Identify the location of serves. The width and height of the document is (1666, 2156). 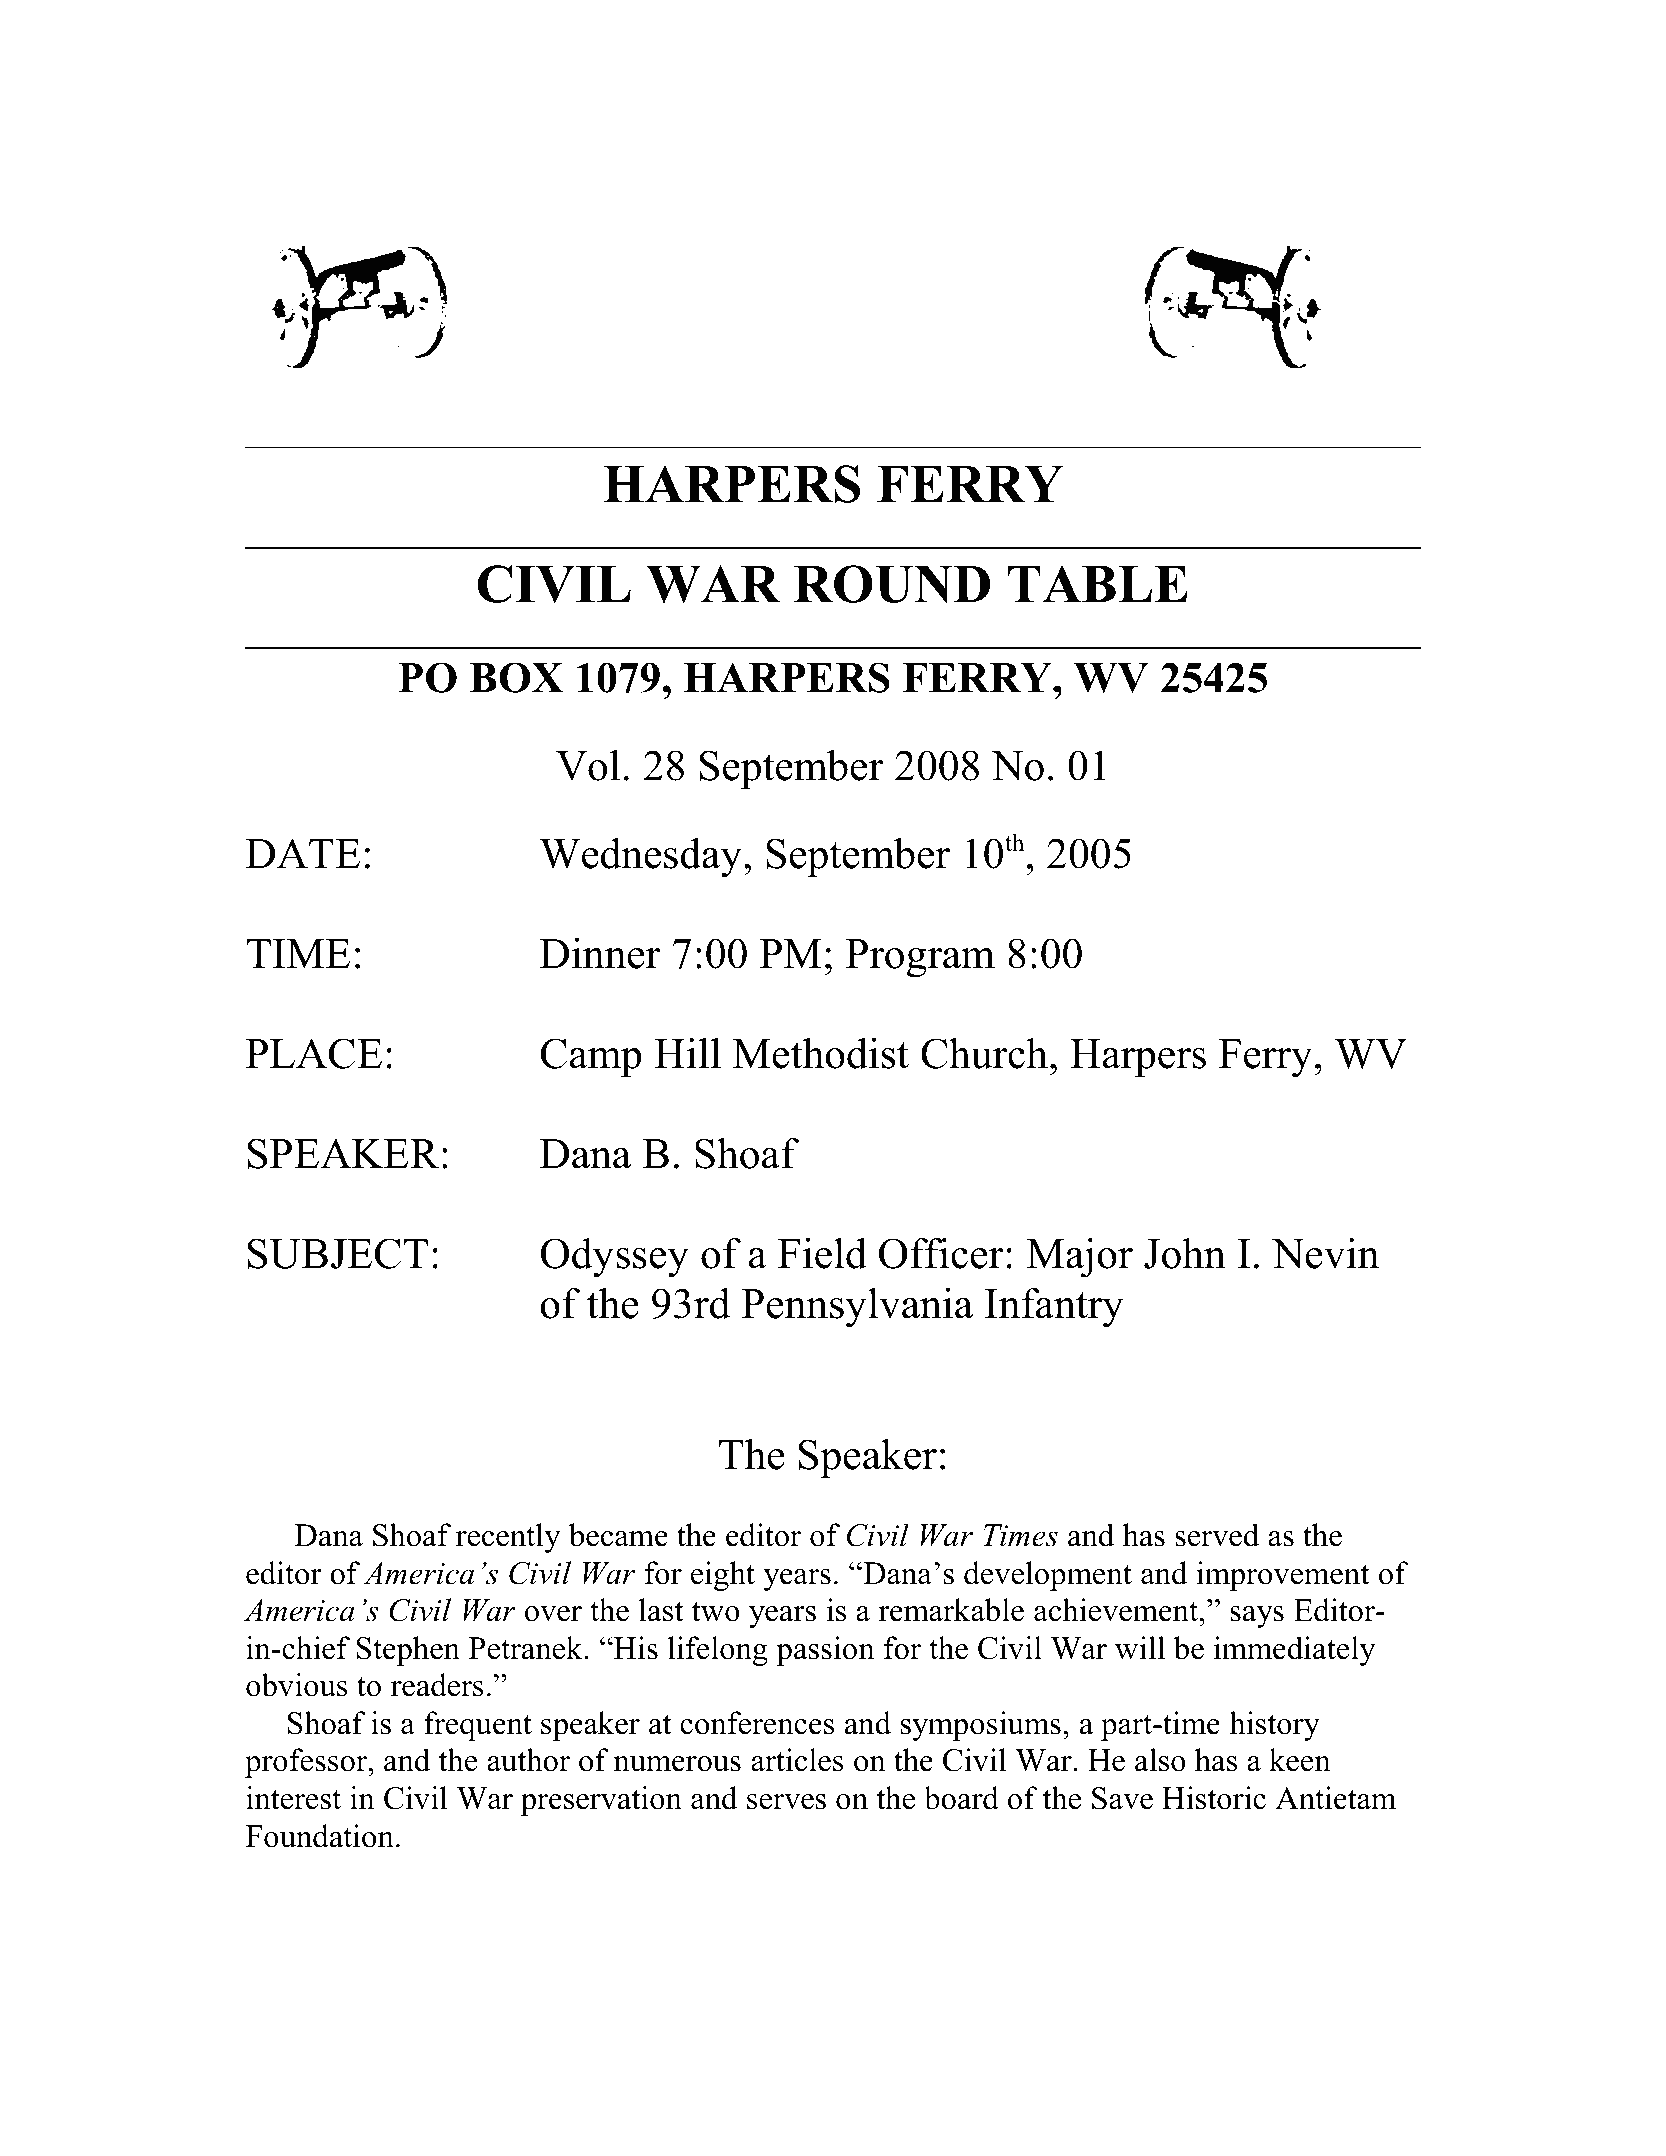
(786, 1802).
